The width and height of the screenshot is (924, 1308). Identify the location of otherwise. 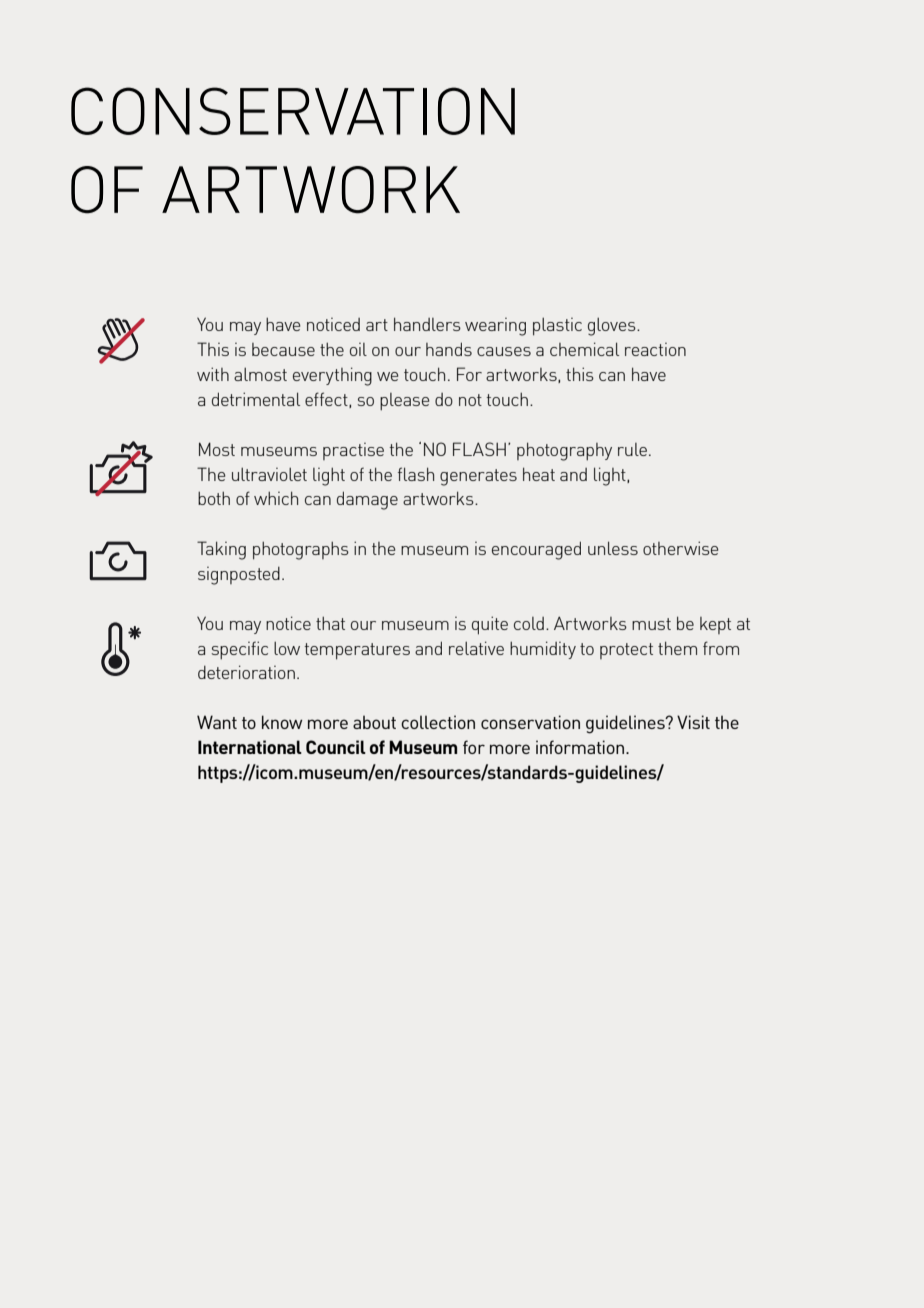
(680, 548).
